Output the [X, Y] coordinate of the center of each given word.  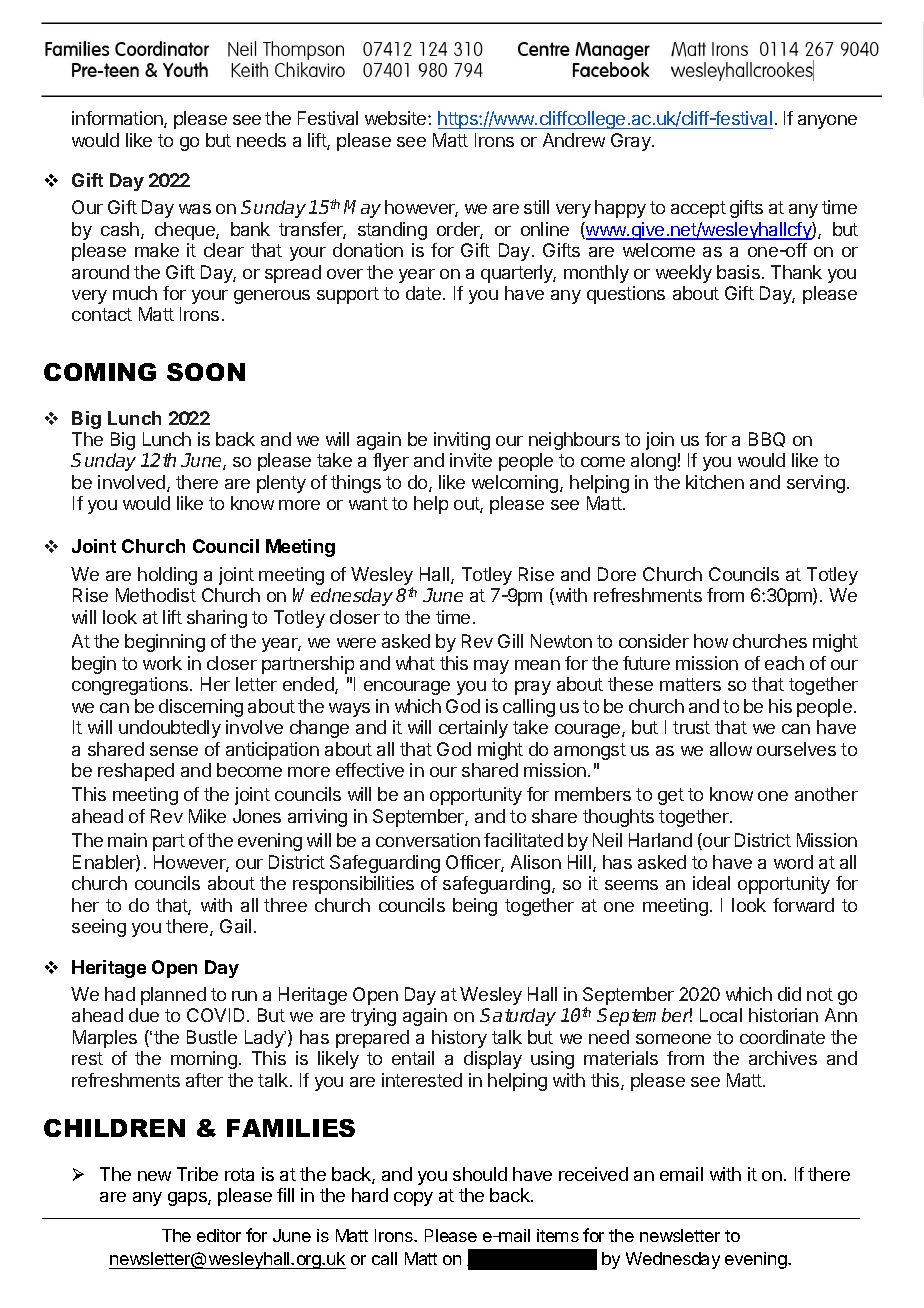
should [480, 1174]
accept [698, 209]
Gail [235, 926]
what [415, 663]
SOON [206, 372]
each [784, 663]
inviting [462, 441]
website [397, 118]
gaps [188, 1199]
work [162, 663]
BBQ [767, 439]
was [195, 209]
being [475, 907]
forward [803, 905]
